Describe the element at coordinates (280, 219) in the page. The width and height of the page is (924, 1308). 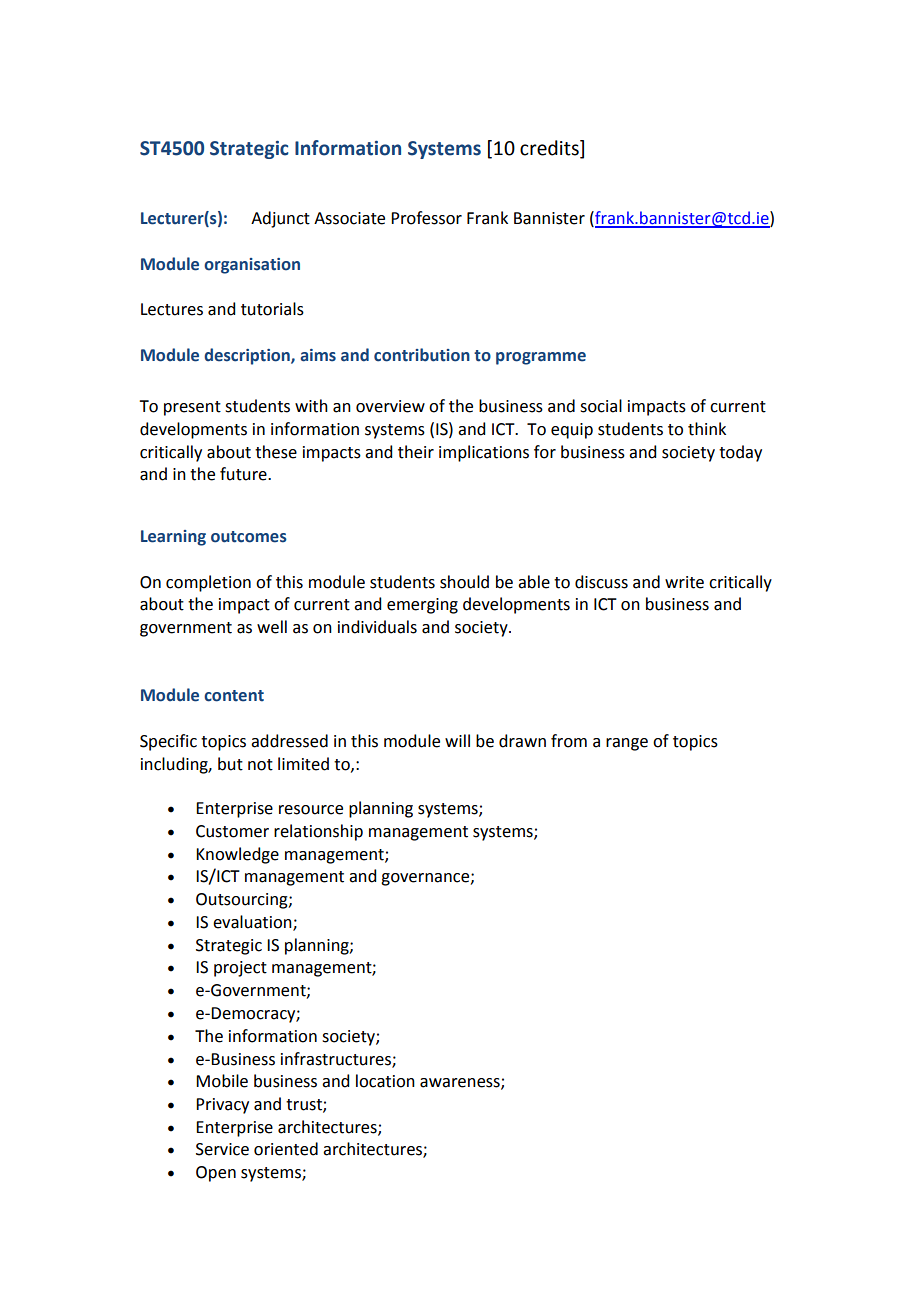
I see `Adjunct` at that location.
